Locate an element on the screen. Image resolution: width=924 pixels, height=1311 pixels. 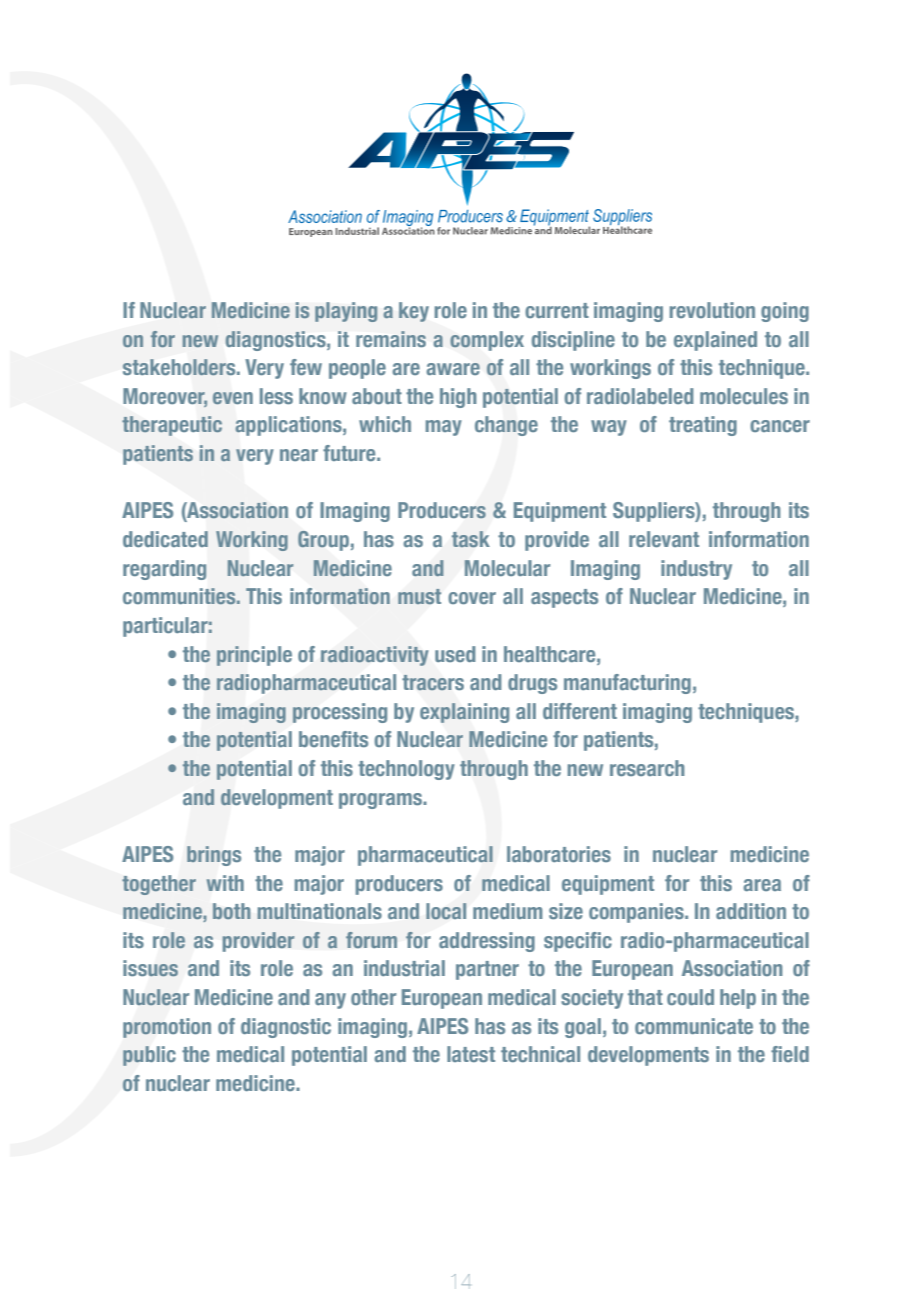
principle is located at coordinates (254, 656).
